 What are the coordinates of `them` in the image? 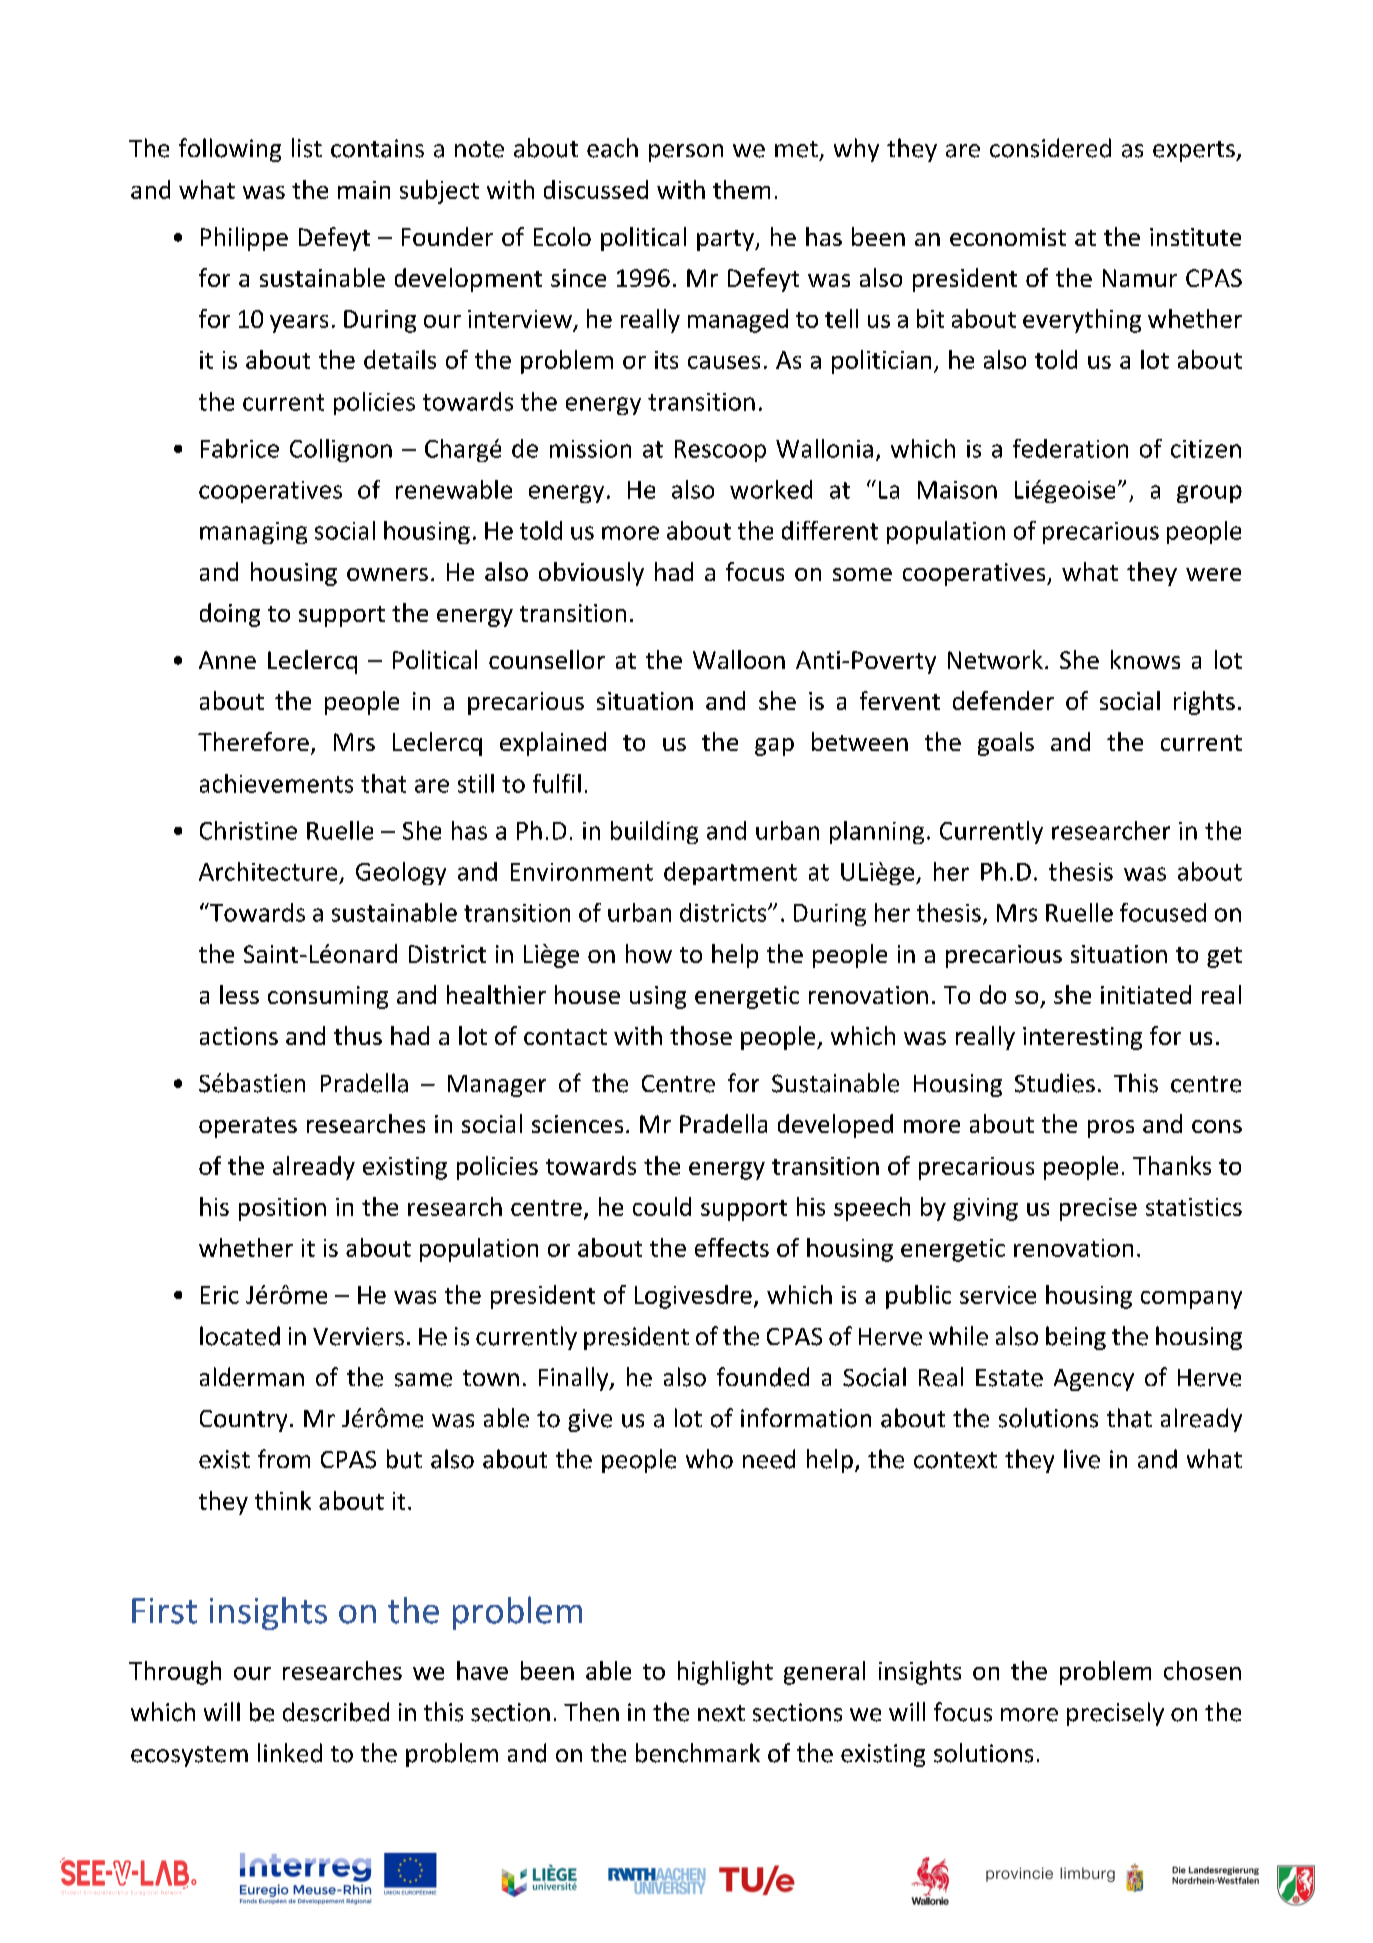 It's located at (741, 189).
